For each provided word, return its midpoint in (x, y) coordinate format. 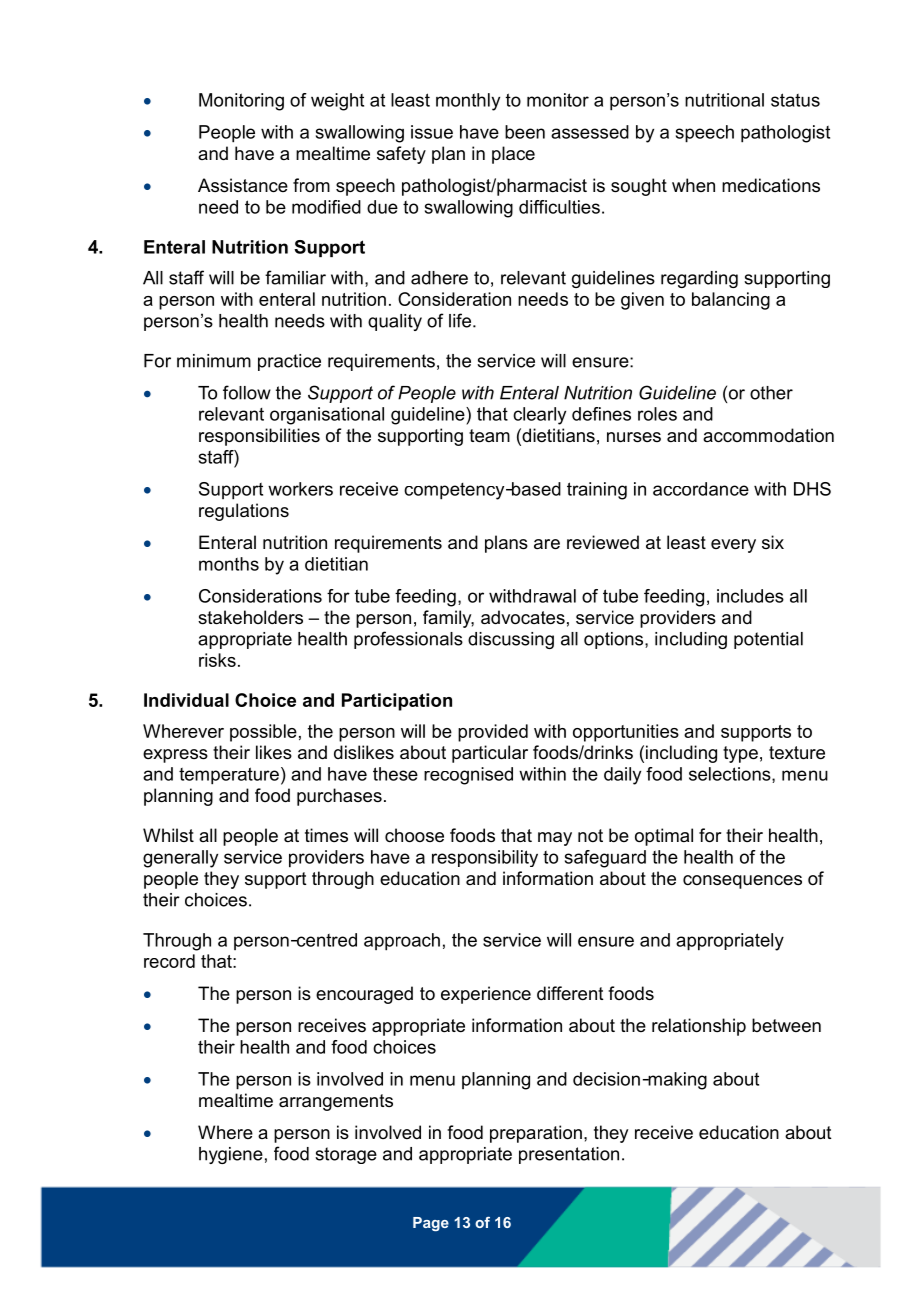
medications (771, 185)
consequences (742, 882)
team (489, 436)
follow (247, 392)
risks (217, 660)
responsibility (485, 858)
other (771, 393)
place (513, 155)
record (169, 961)
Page (431, 1224)
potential (768, 640)
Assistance (243, 185)
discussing (511, 640)
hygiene (231, 1155)
